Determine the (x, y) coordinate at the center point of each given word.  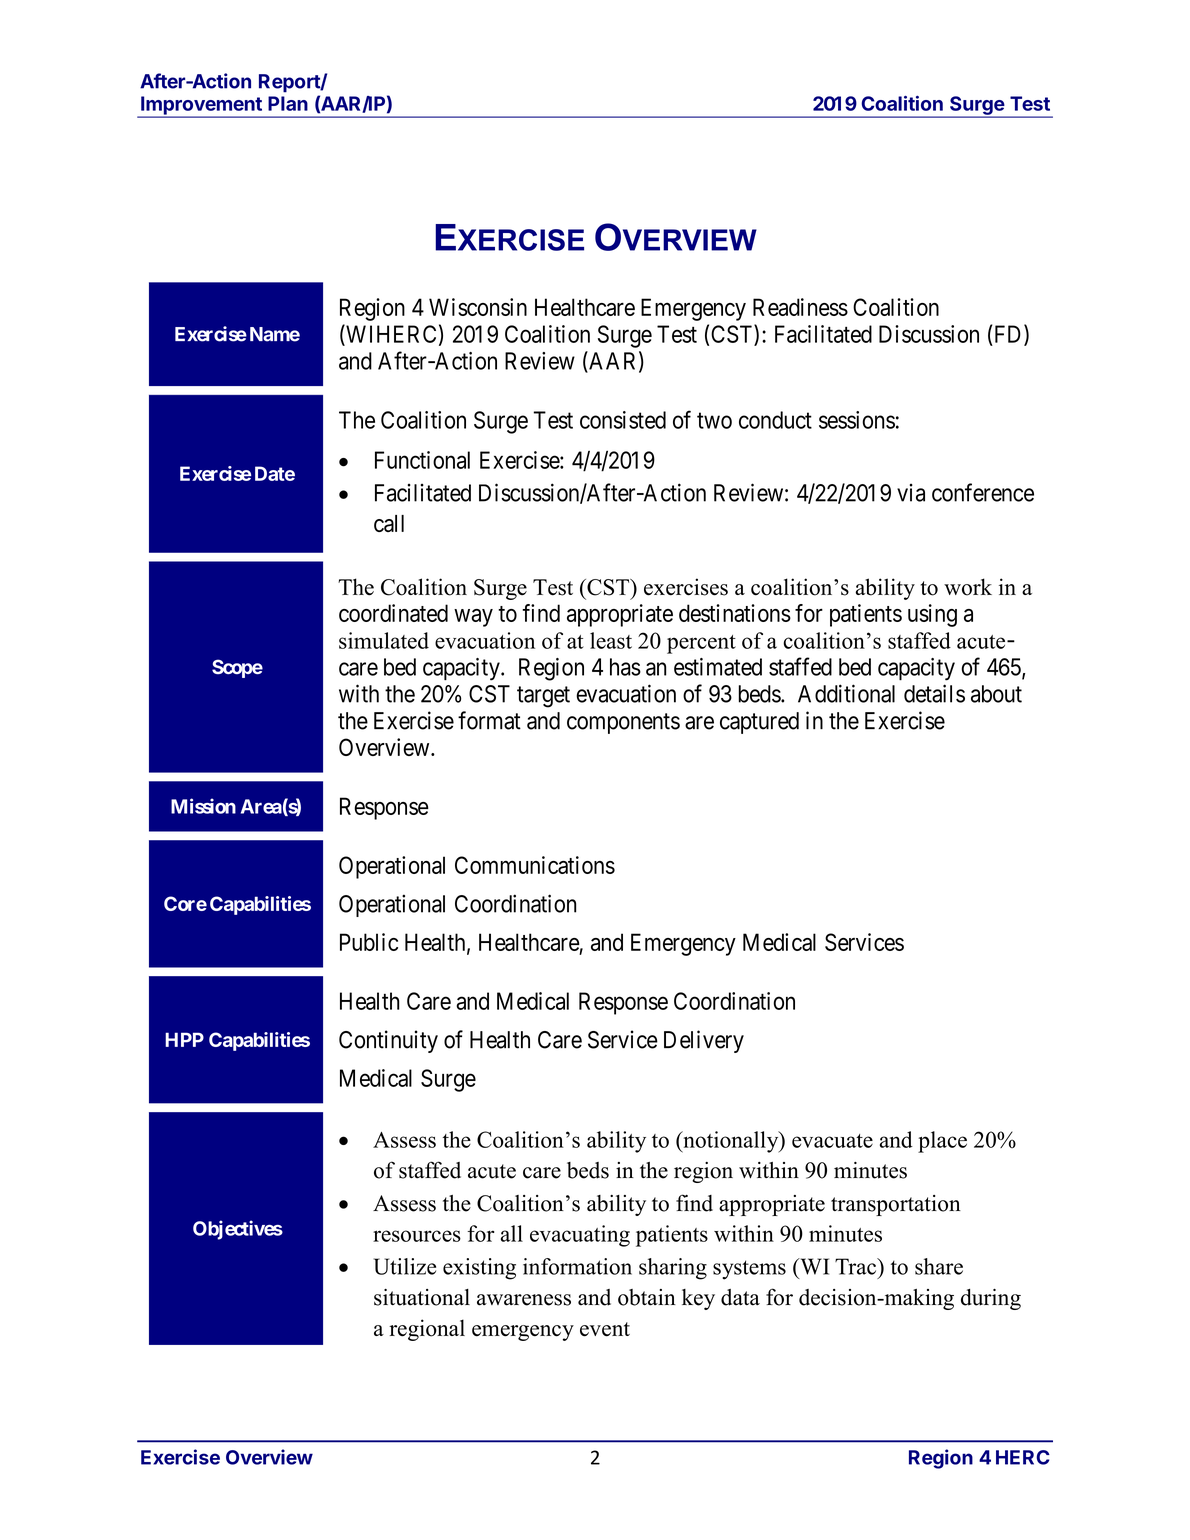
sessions (857, 420)
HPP (184, 1039)
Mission (203, 806)
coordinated (393, 613)
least (611, 640)
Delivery (704, 1041)
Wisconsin (478, 307)
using (932, 615)
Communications (535, 865)
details (934, 693)
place (942, 1142)
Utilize (405, 1266)
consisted (623, 420)
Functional (422, 460)
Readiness (800, 307)
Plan (288, 103)
